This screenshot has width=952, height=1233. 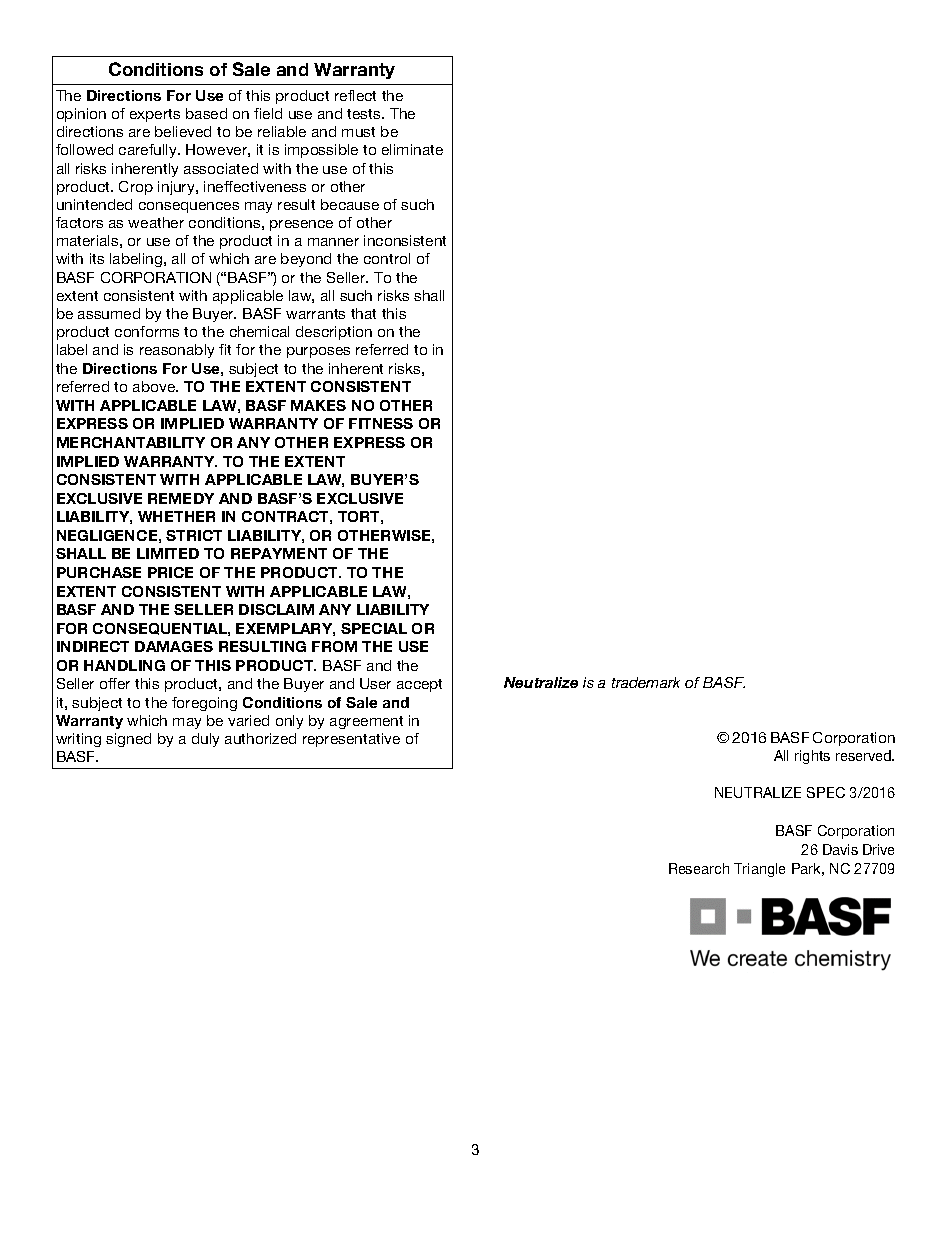 I want to click on above, so click(x=155, y=386).
